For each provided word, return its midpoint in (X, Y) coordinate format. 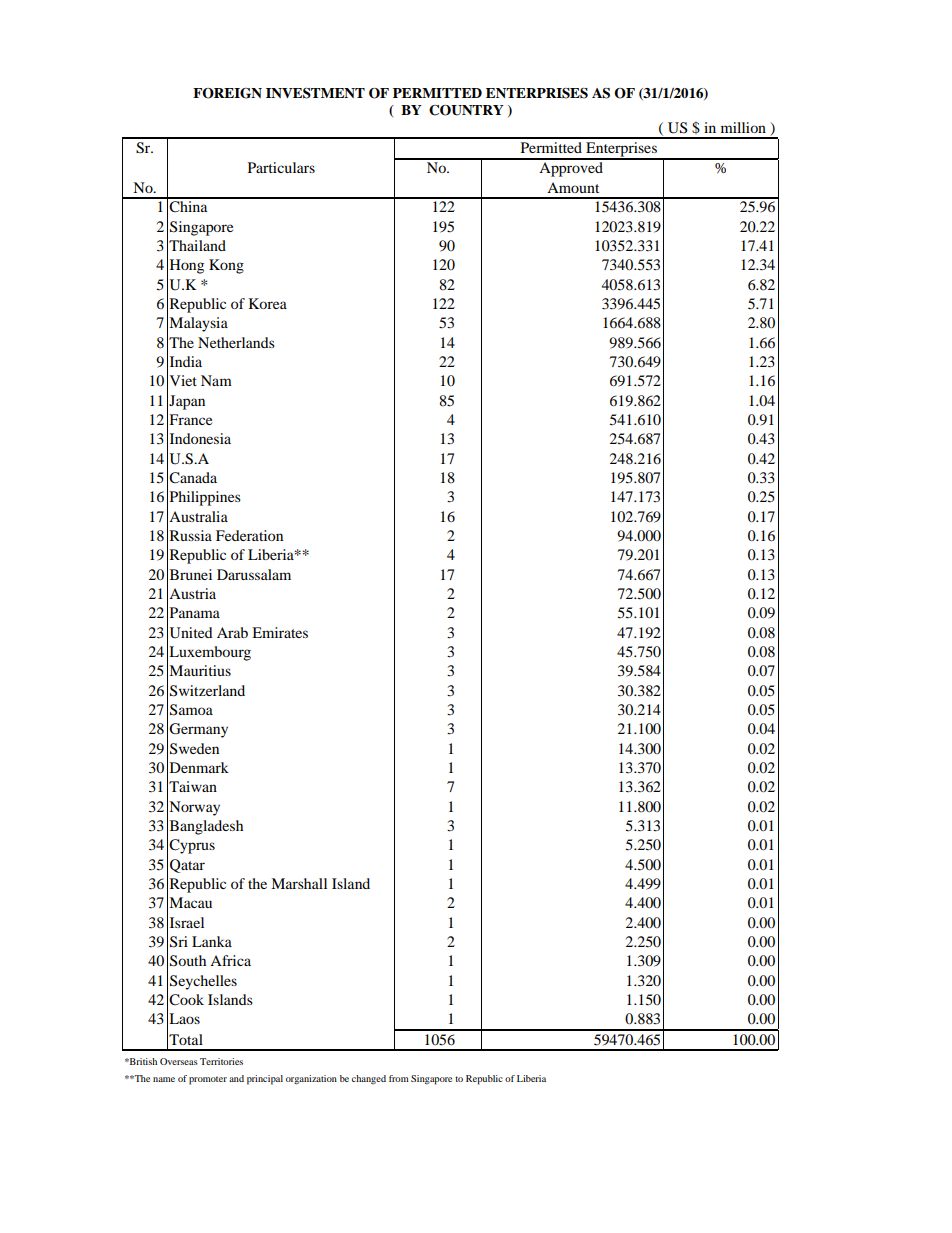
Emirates (280, 632)
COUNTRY (466, 110)
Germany (198, 730)
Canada (193, 478)
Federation (249, 535)
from (399, 1078)
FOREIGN (227, 93)
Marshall (299, 883)
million (743, 127)
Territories (221, 1061)
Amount (573, 187)
